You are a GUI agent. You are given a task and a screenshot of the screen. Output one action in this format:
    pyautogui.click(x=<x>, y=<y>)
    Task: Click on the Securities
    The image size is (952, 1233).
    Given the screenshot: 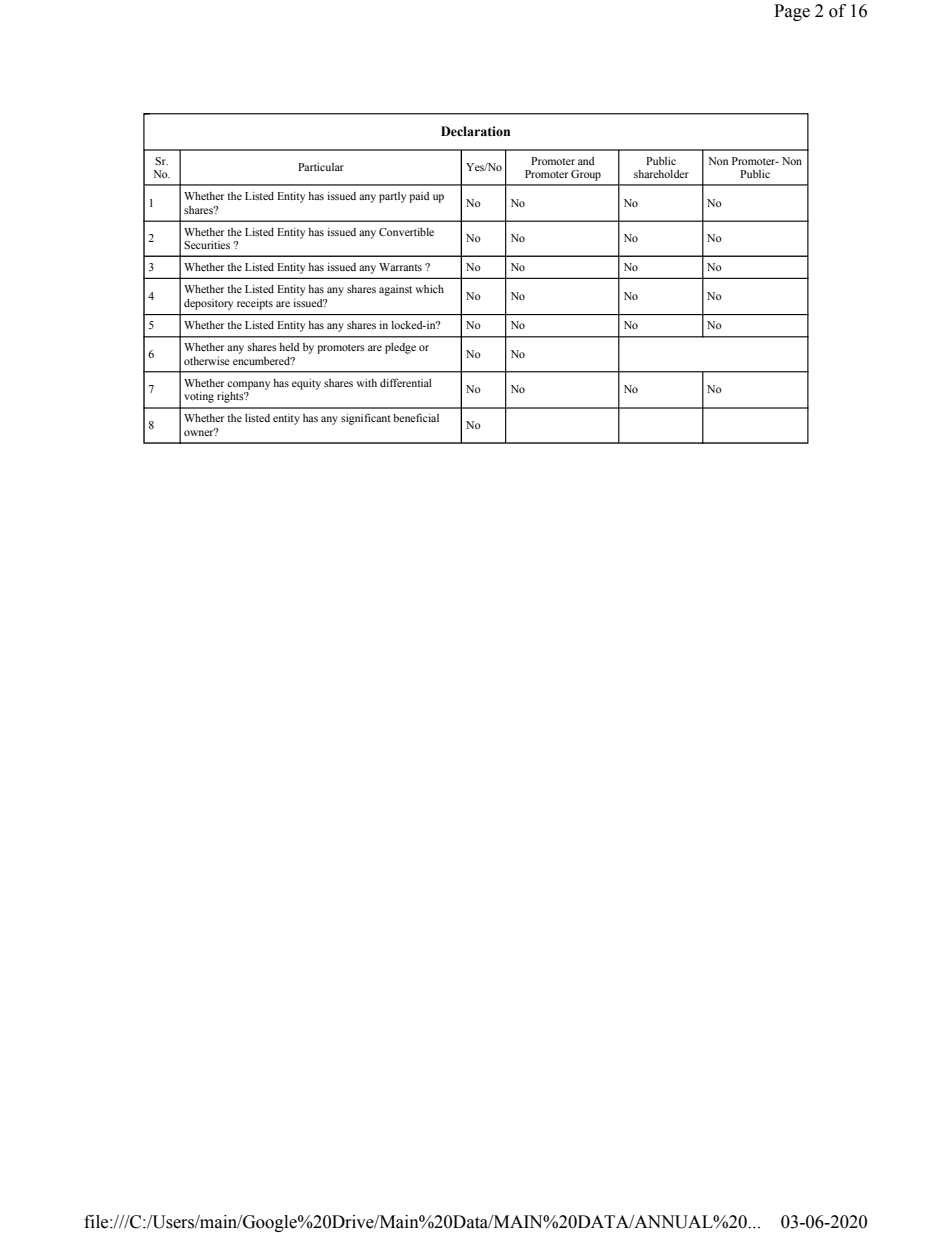 What is the action you would take?
    pyautogui.click(x=207, y=245)
